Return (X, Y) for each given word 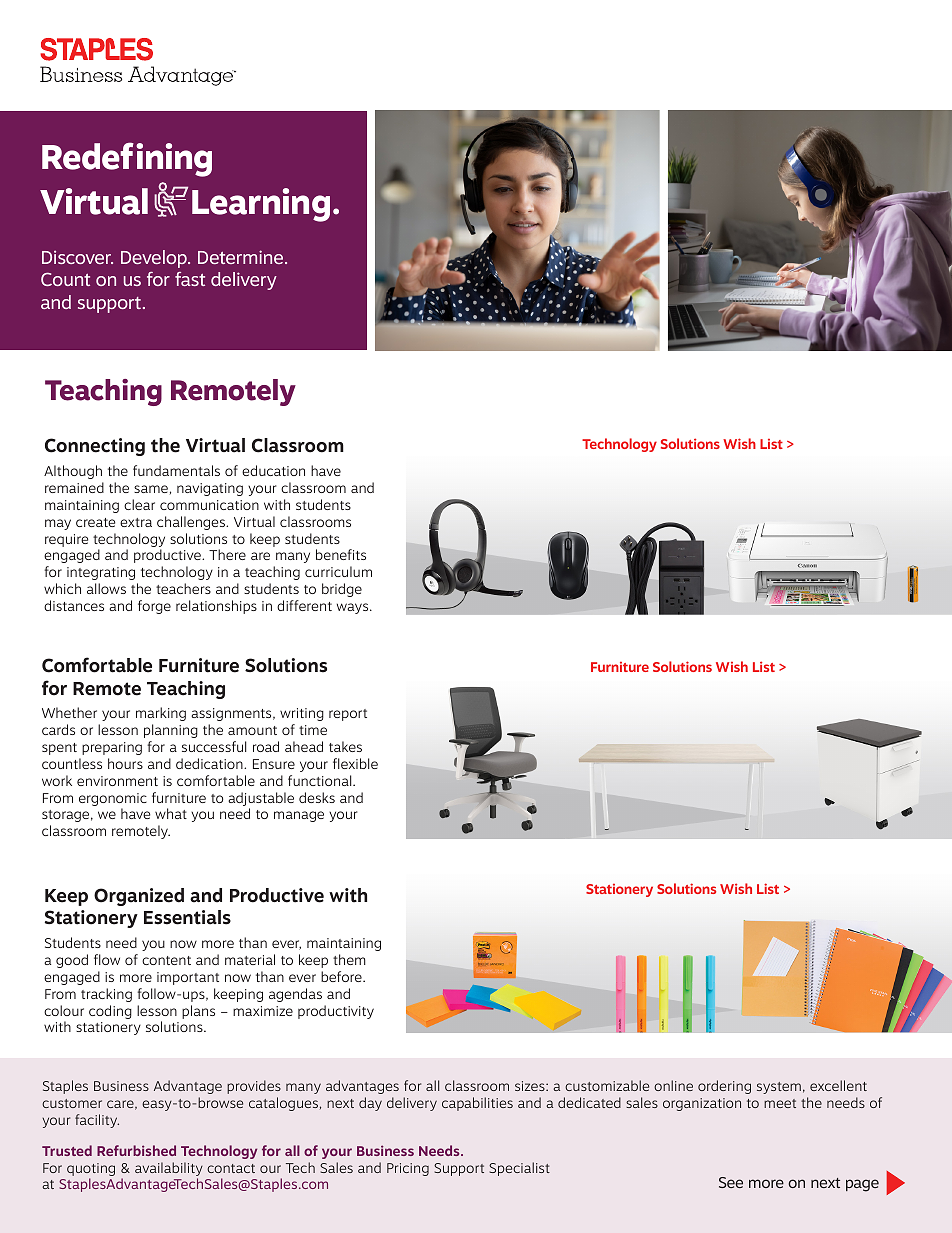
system (779, 1088)
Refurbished (136, 1150)
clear (139, 504)
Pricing (408, 1169)
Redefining (127, 159)
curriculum (338, 571)
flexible (355, 763)
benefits (341, 554)
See (731, 1182)
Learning (261, 205)
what (171, 813)
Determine (242, 257)
